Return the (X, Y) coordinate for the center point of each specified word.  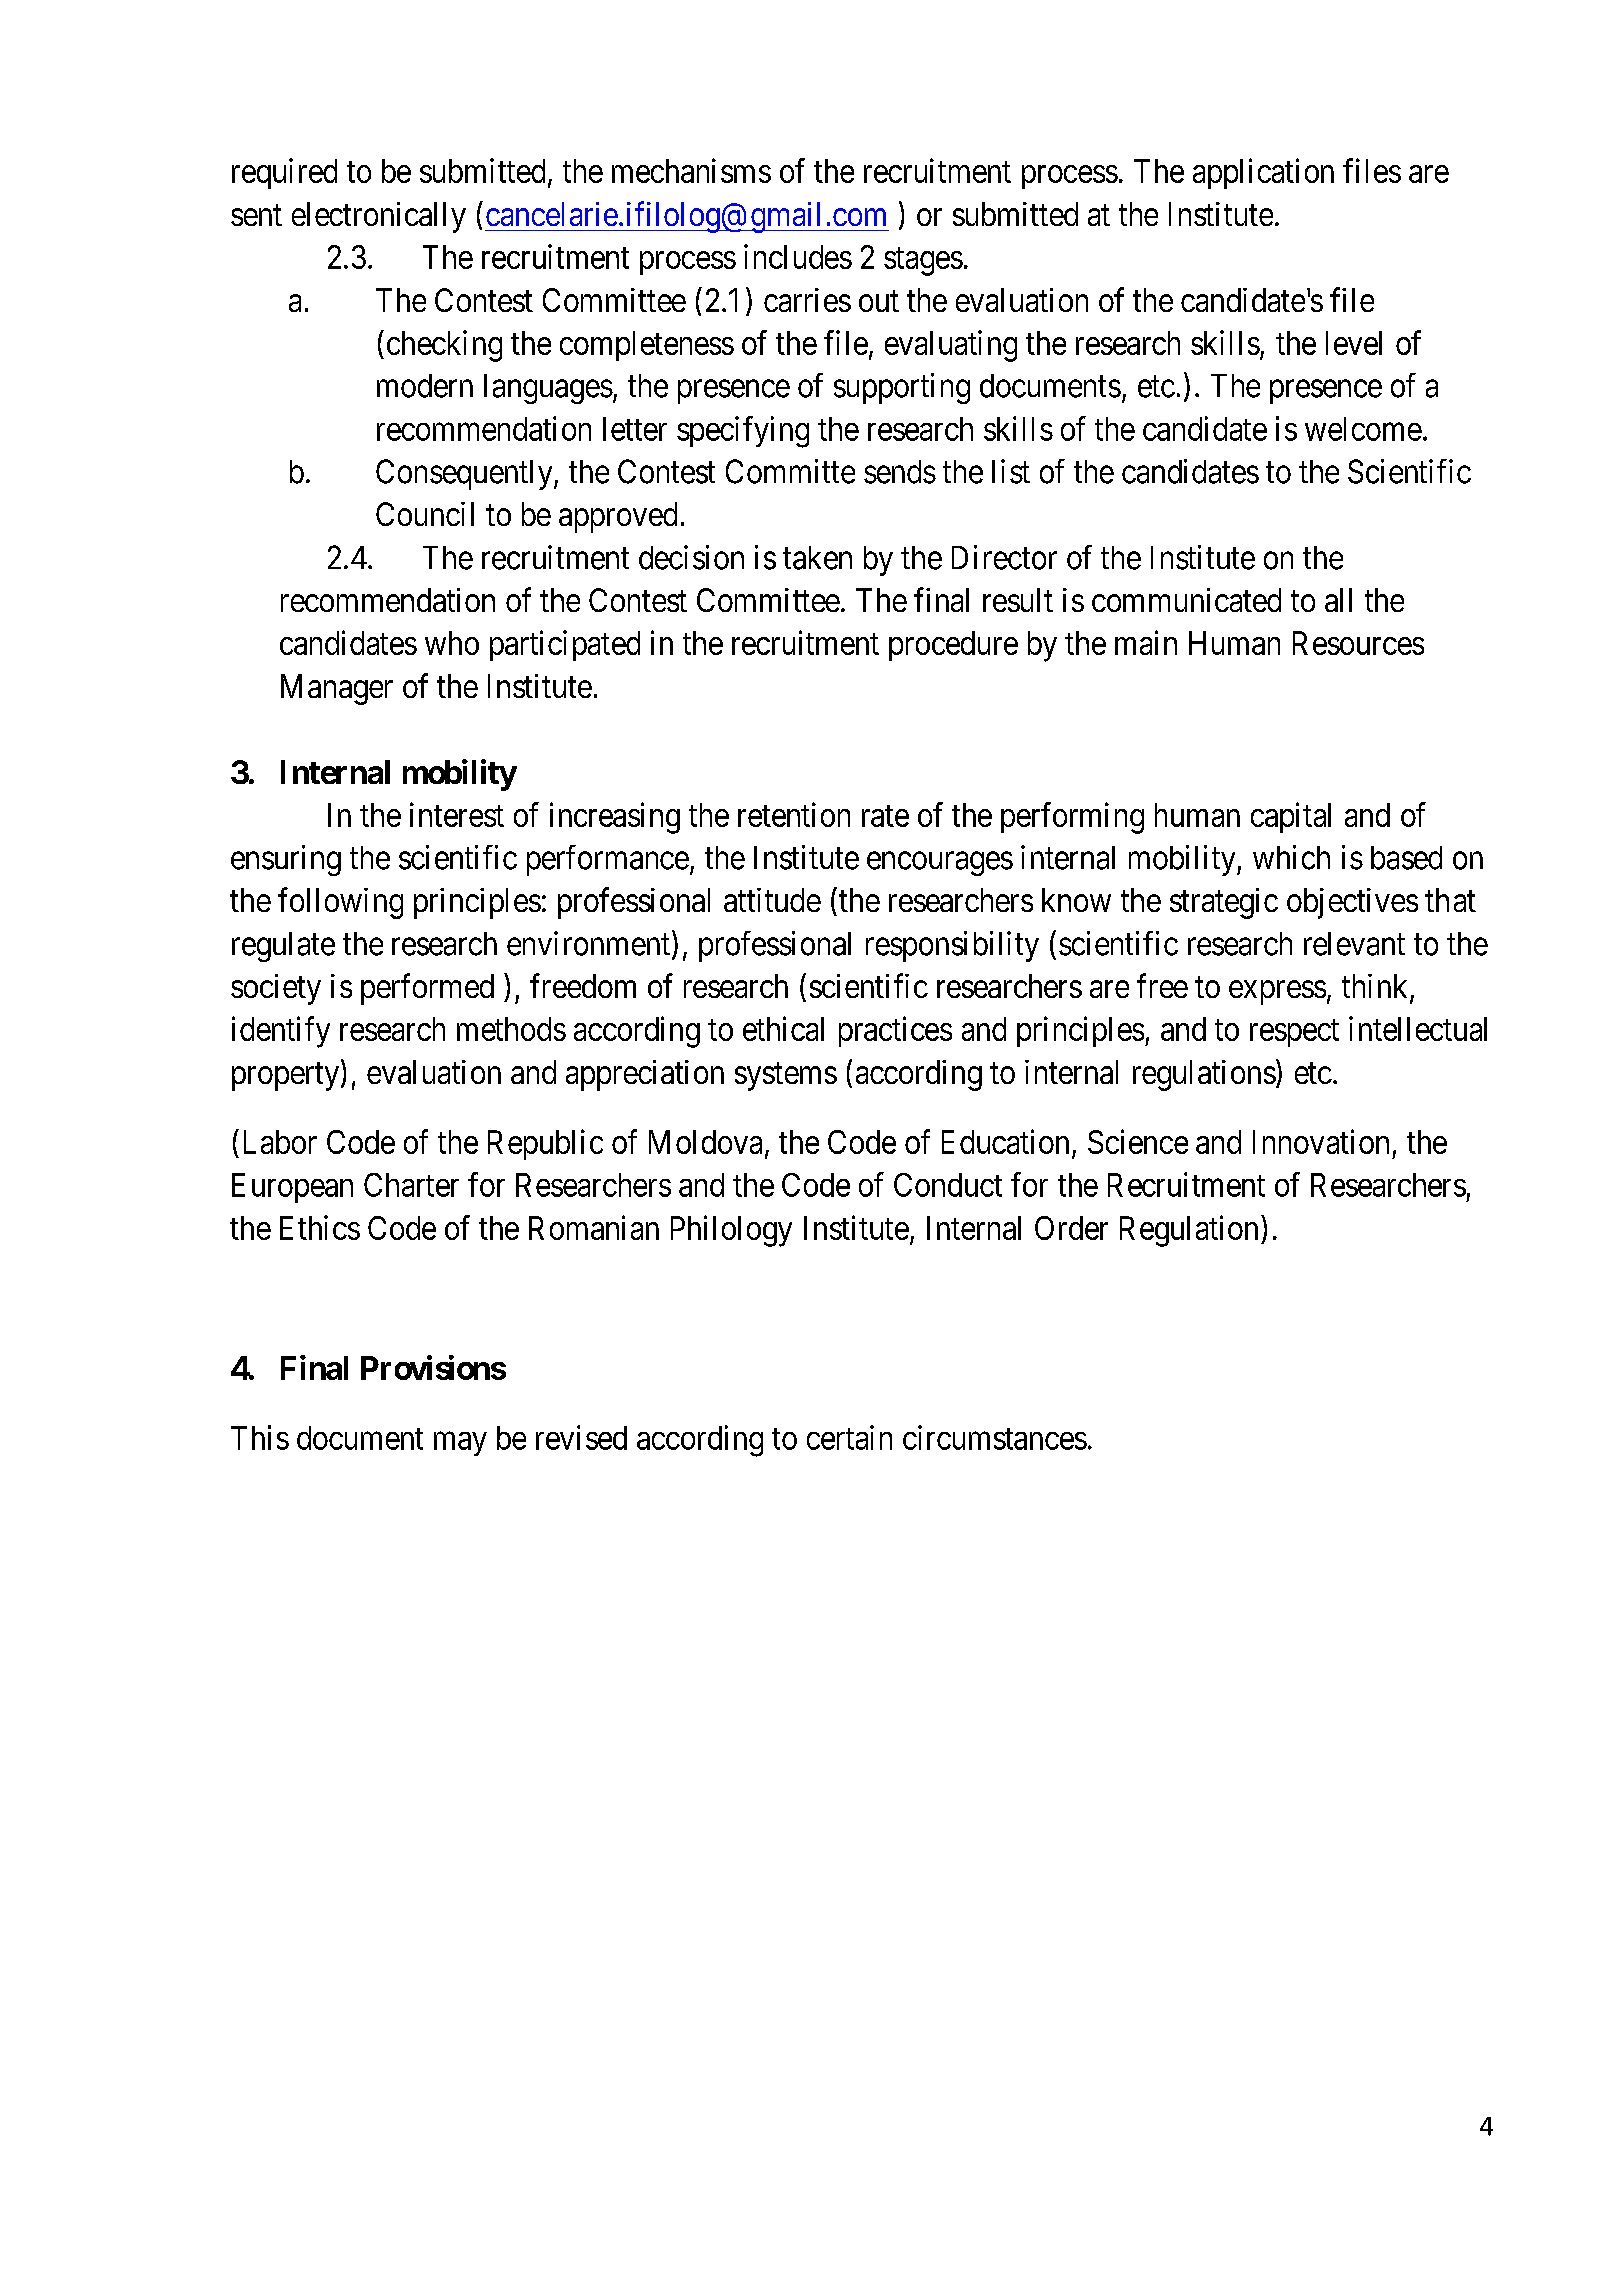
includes (798, 256)
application (1263, 173)
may (460, 1444)
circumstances (995, 1437)
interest (457, 814)
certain (849, 1437)
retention (794, 814)
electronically (379, 217)
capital (1291, 817)
